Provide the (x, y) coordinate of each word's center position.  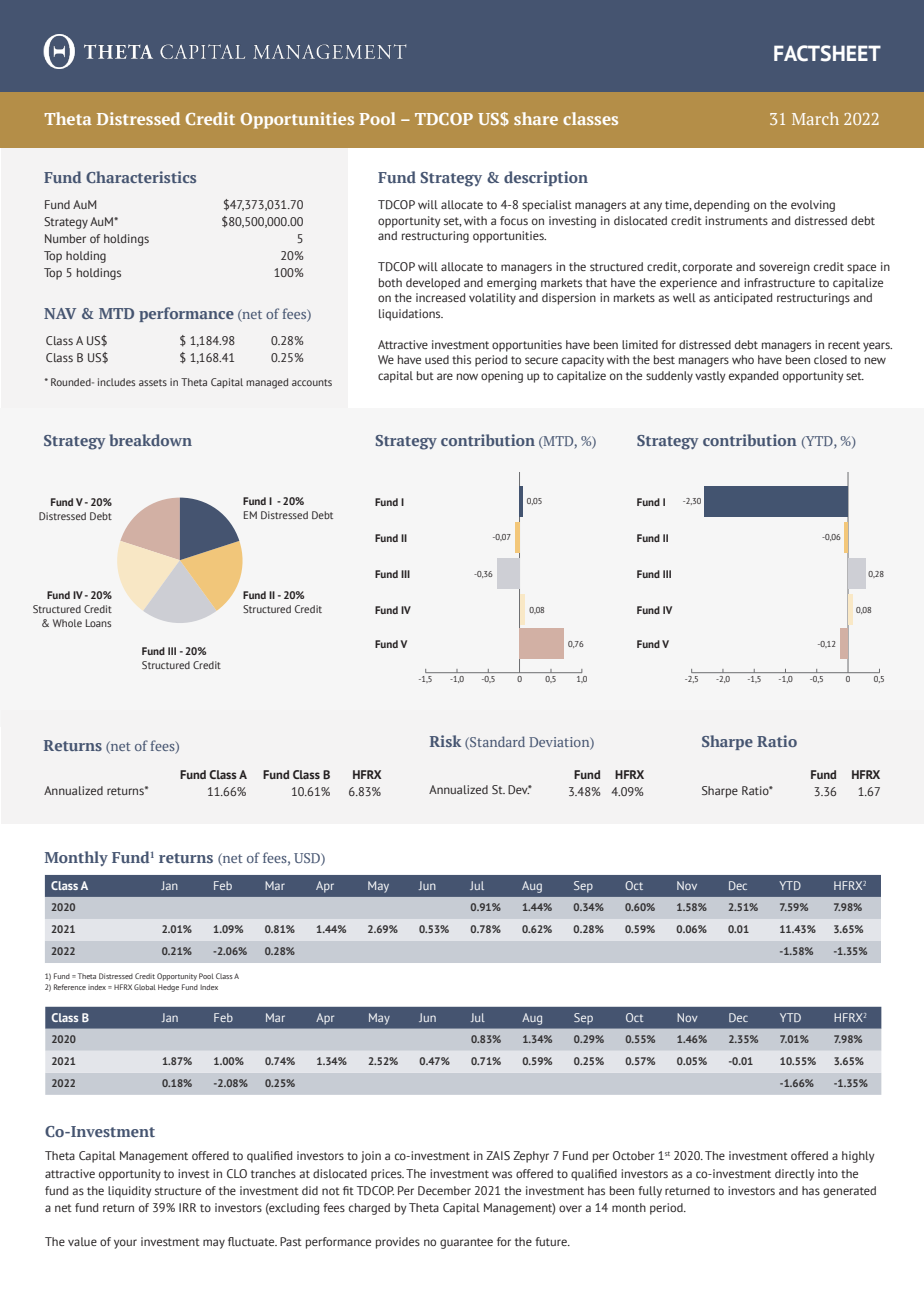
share (536, 118)
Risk (445, 741)
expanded (754, 377)
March (815, 118)
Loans (98, 623)
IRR (187, 1207)
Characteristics (141, 177)
